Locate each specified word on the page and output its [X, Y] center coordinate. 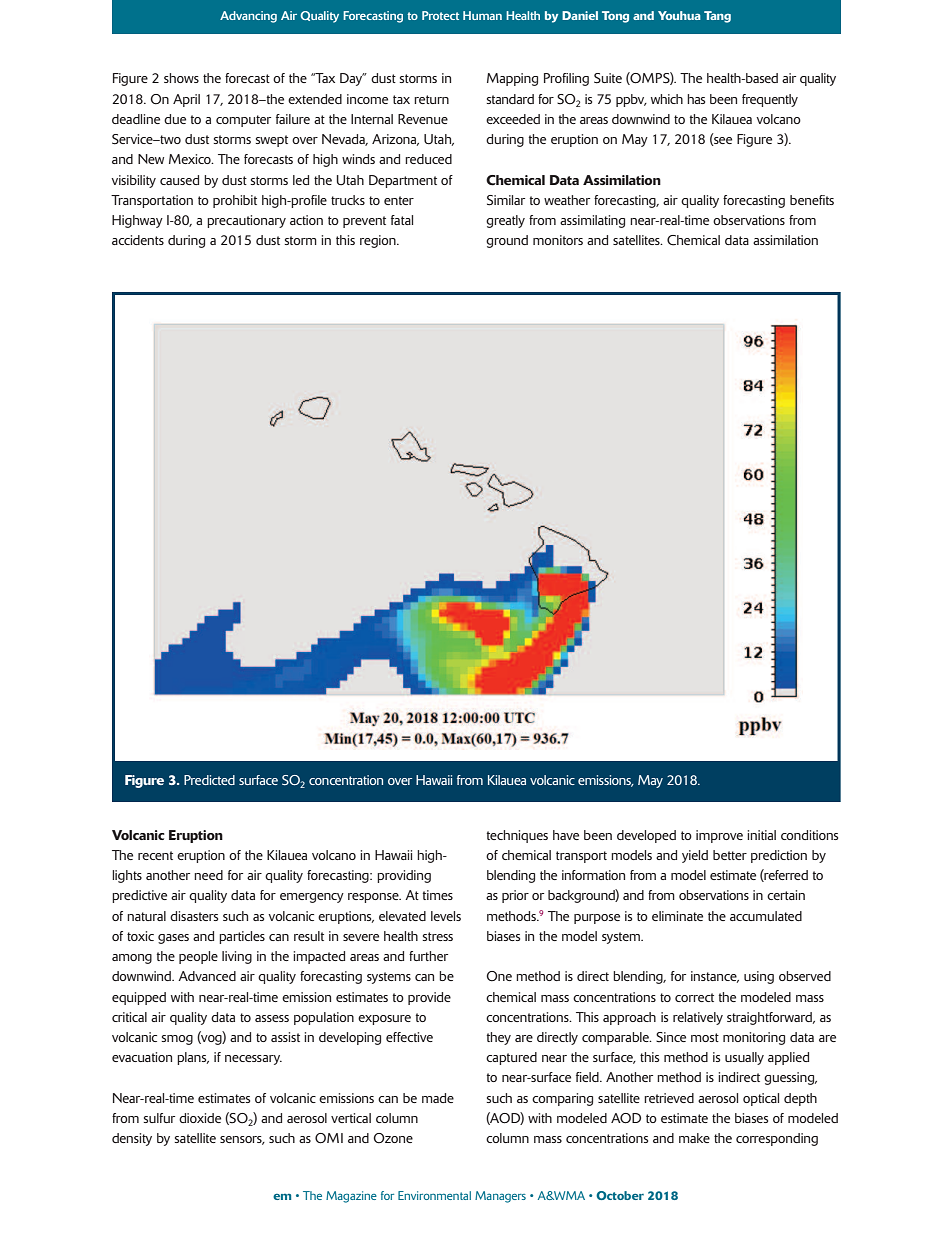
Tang [717, 17]
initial [761, 835]
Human [482, 15]
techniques [517, 836]
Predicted [209, 780]
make [694, 1138]
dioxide [200, 1118]
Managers [500, 1197]
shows [181, 78]
